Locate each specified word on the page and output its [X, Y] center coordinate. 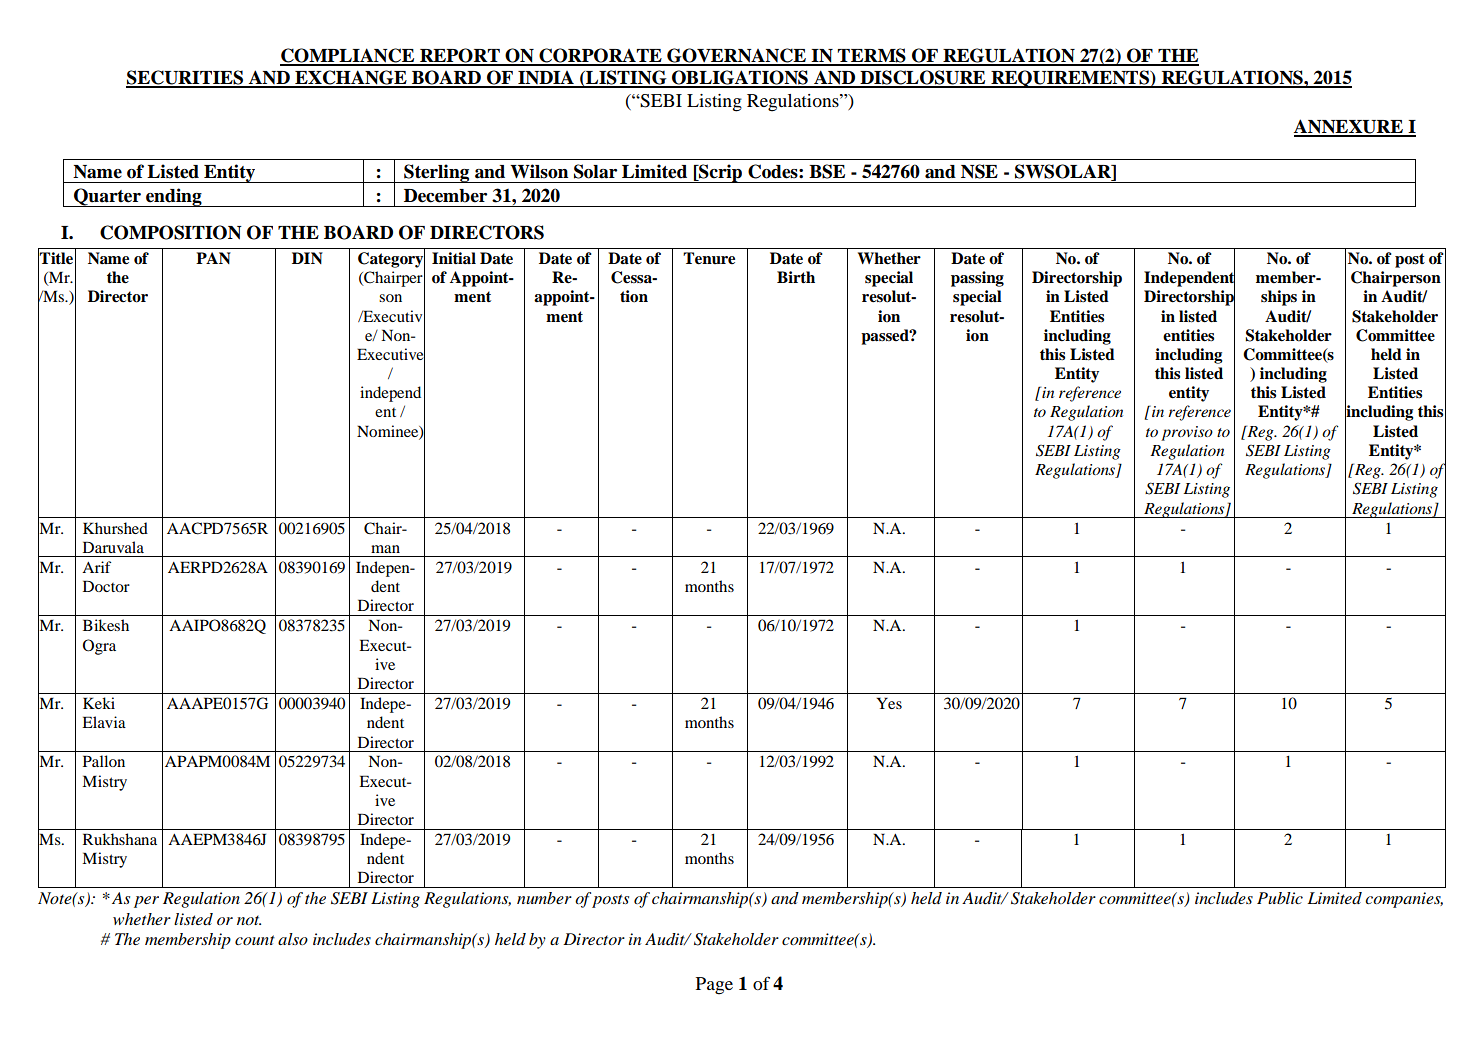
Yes [889, 703]
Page [714, 986]
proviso [1187, 433]
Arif [96, 567]
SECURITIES [186, 78]
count [255, 940]
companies [1404, 900]
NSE [979, 171]
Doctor [106, 586]
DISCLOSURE [923, 78]
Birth [796, 277]
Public [1280, 898]
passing [977, 279]
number [544, 898]
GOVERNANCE [736, 56]
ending [174, 197]
